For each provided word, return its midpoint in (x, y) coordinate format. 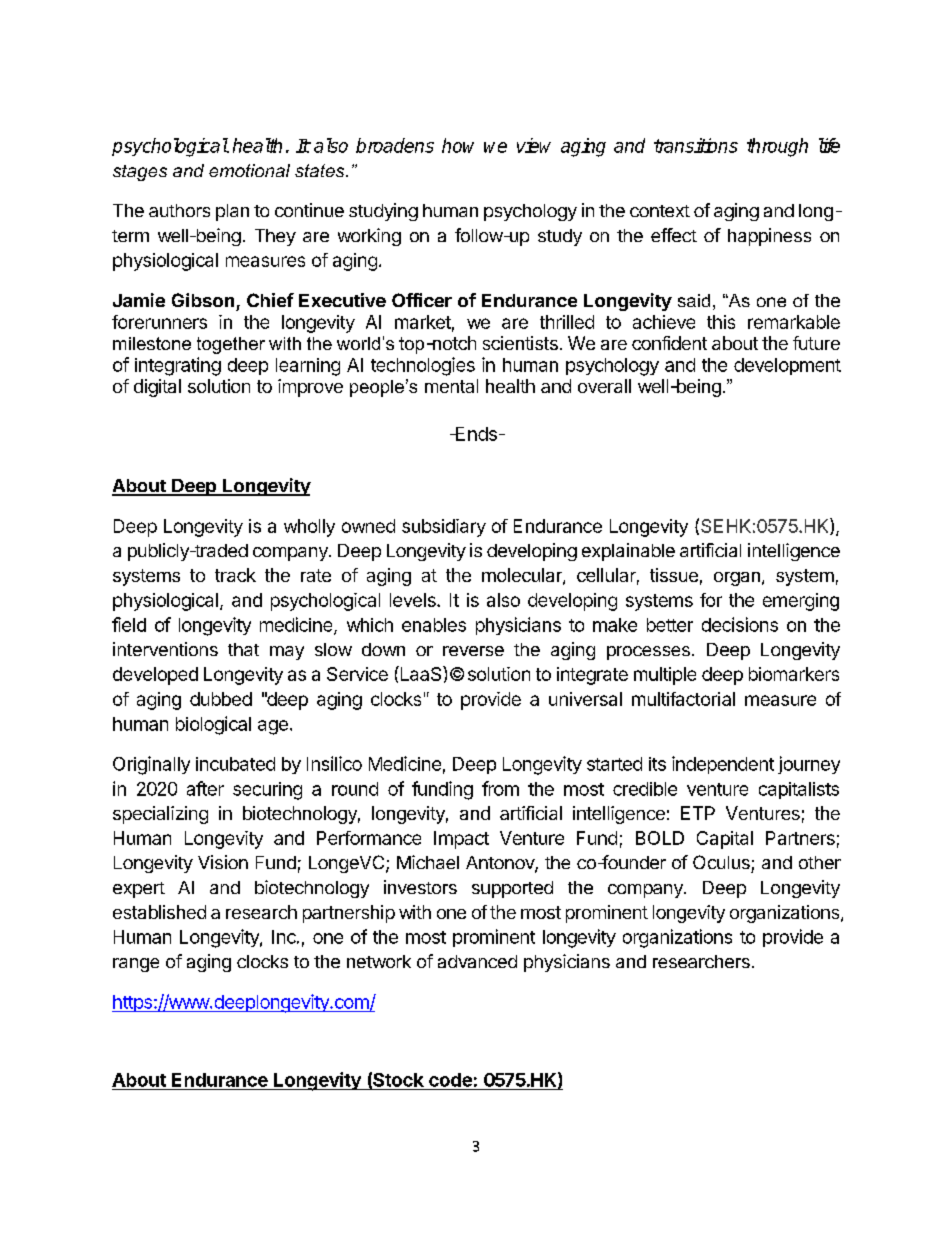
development (787, 366)
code (450, 1080)
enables (434, 625)
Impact (461, 840)
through (777, 147)
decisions (740, 624)
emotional (249, 170)
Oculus (721, 862)
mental (451, 386)
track (235, 575)
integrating (178, 366)
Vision (223, 862)
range (136, 965)
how (458, 145)
